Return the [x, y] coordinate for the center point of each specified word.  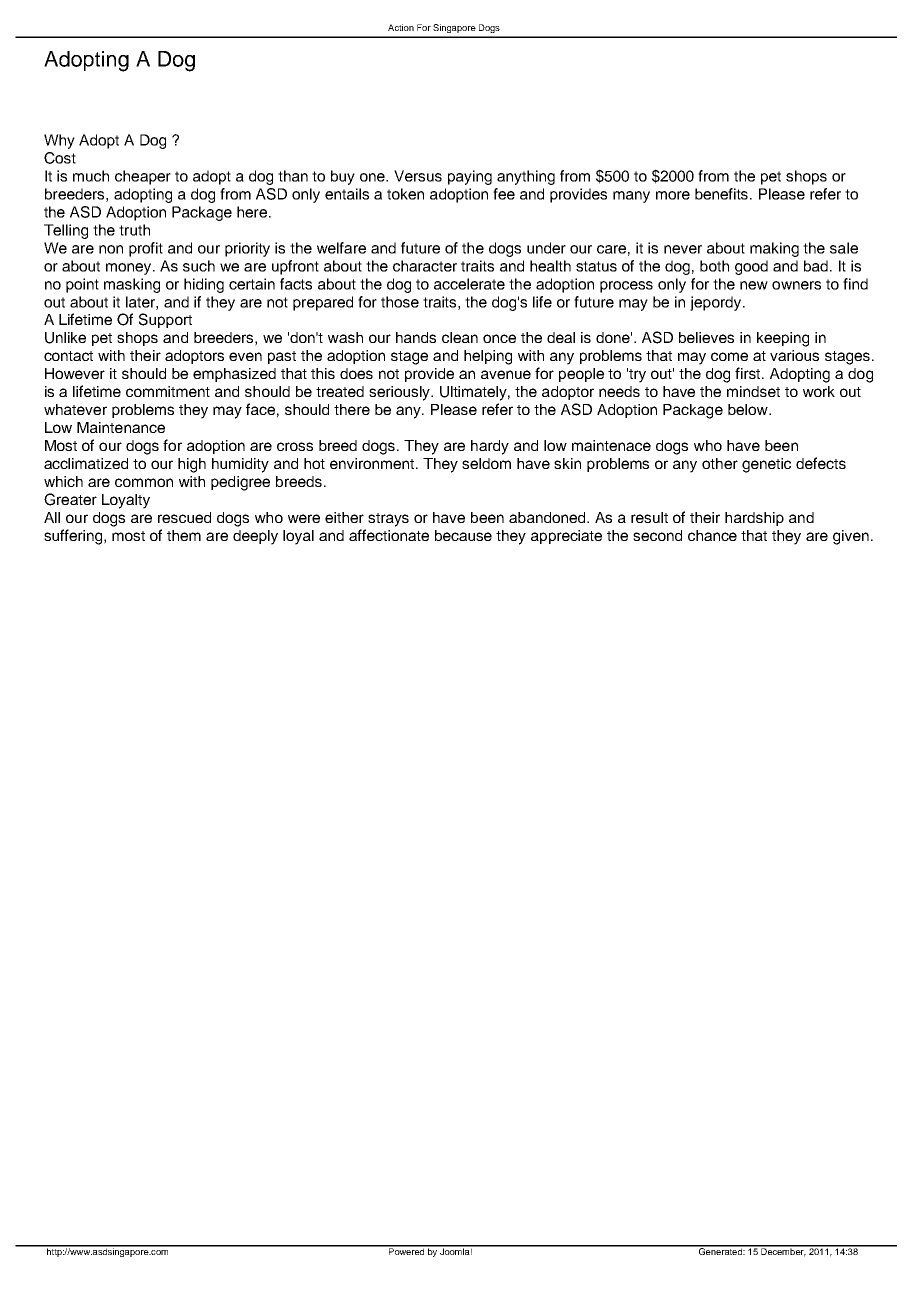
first [749, 373]
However [75, 373]
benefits [723, 194]
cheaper [143, 177]
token [405, 194]
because [463, 535]
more [673, 195]
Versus [418, 176]
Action [401, 27]
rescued [184, 517]
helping [488, 357]
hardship [754, 519]
